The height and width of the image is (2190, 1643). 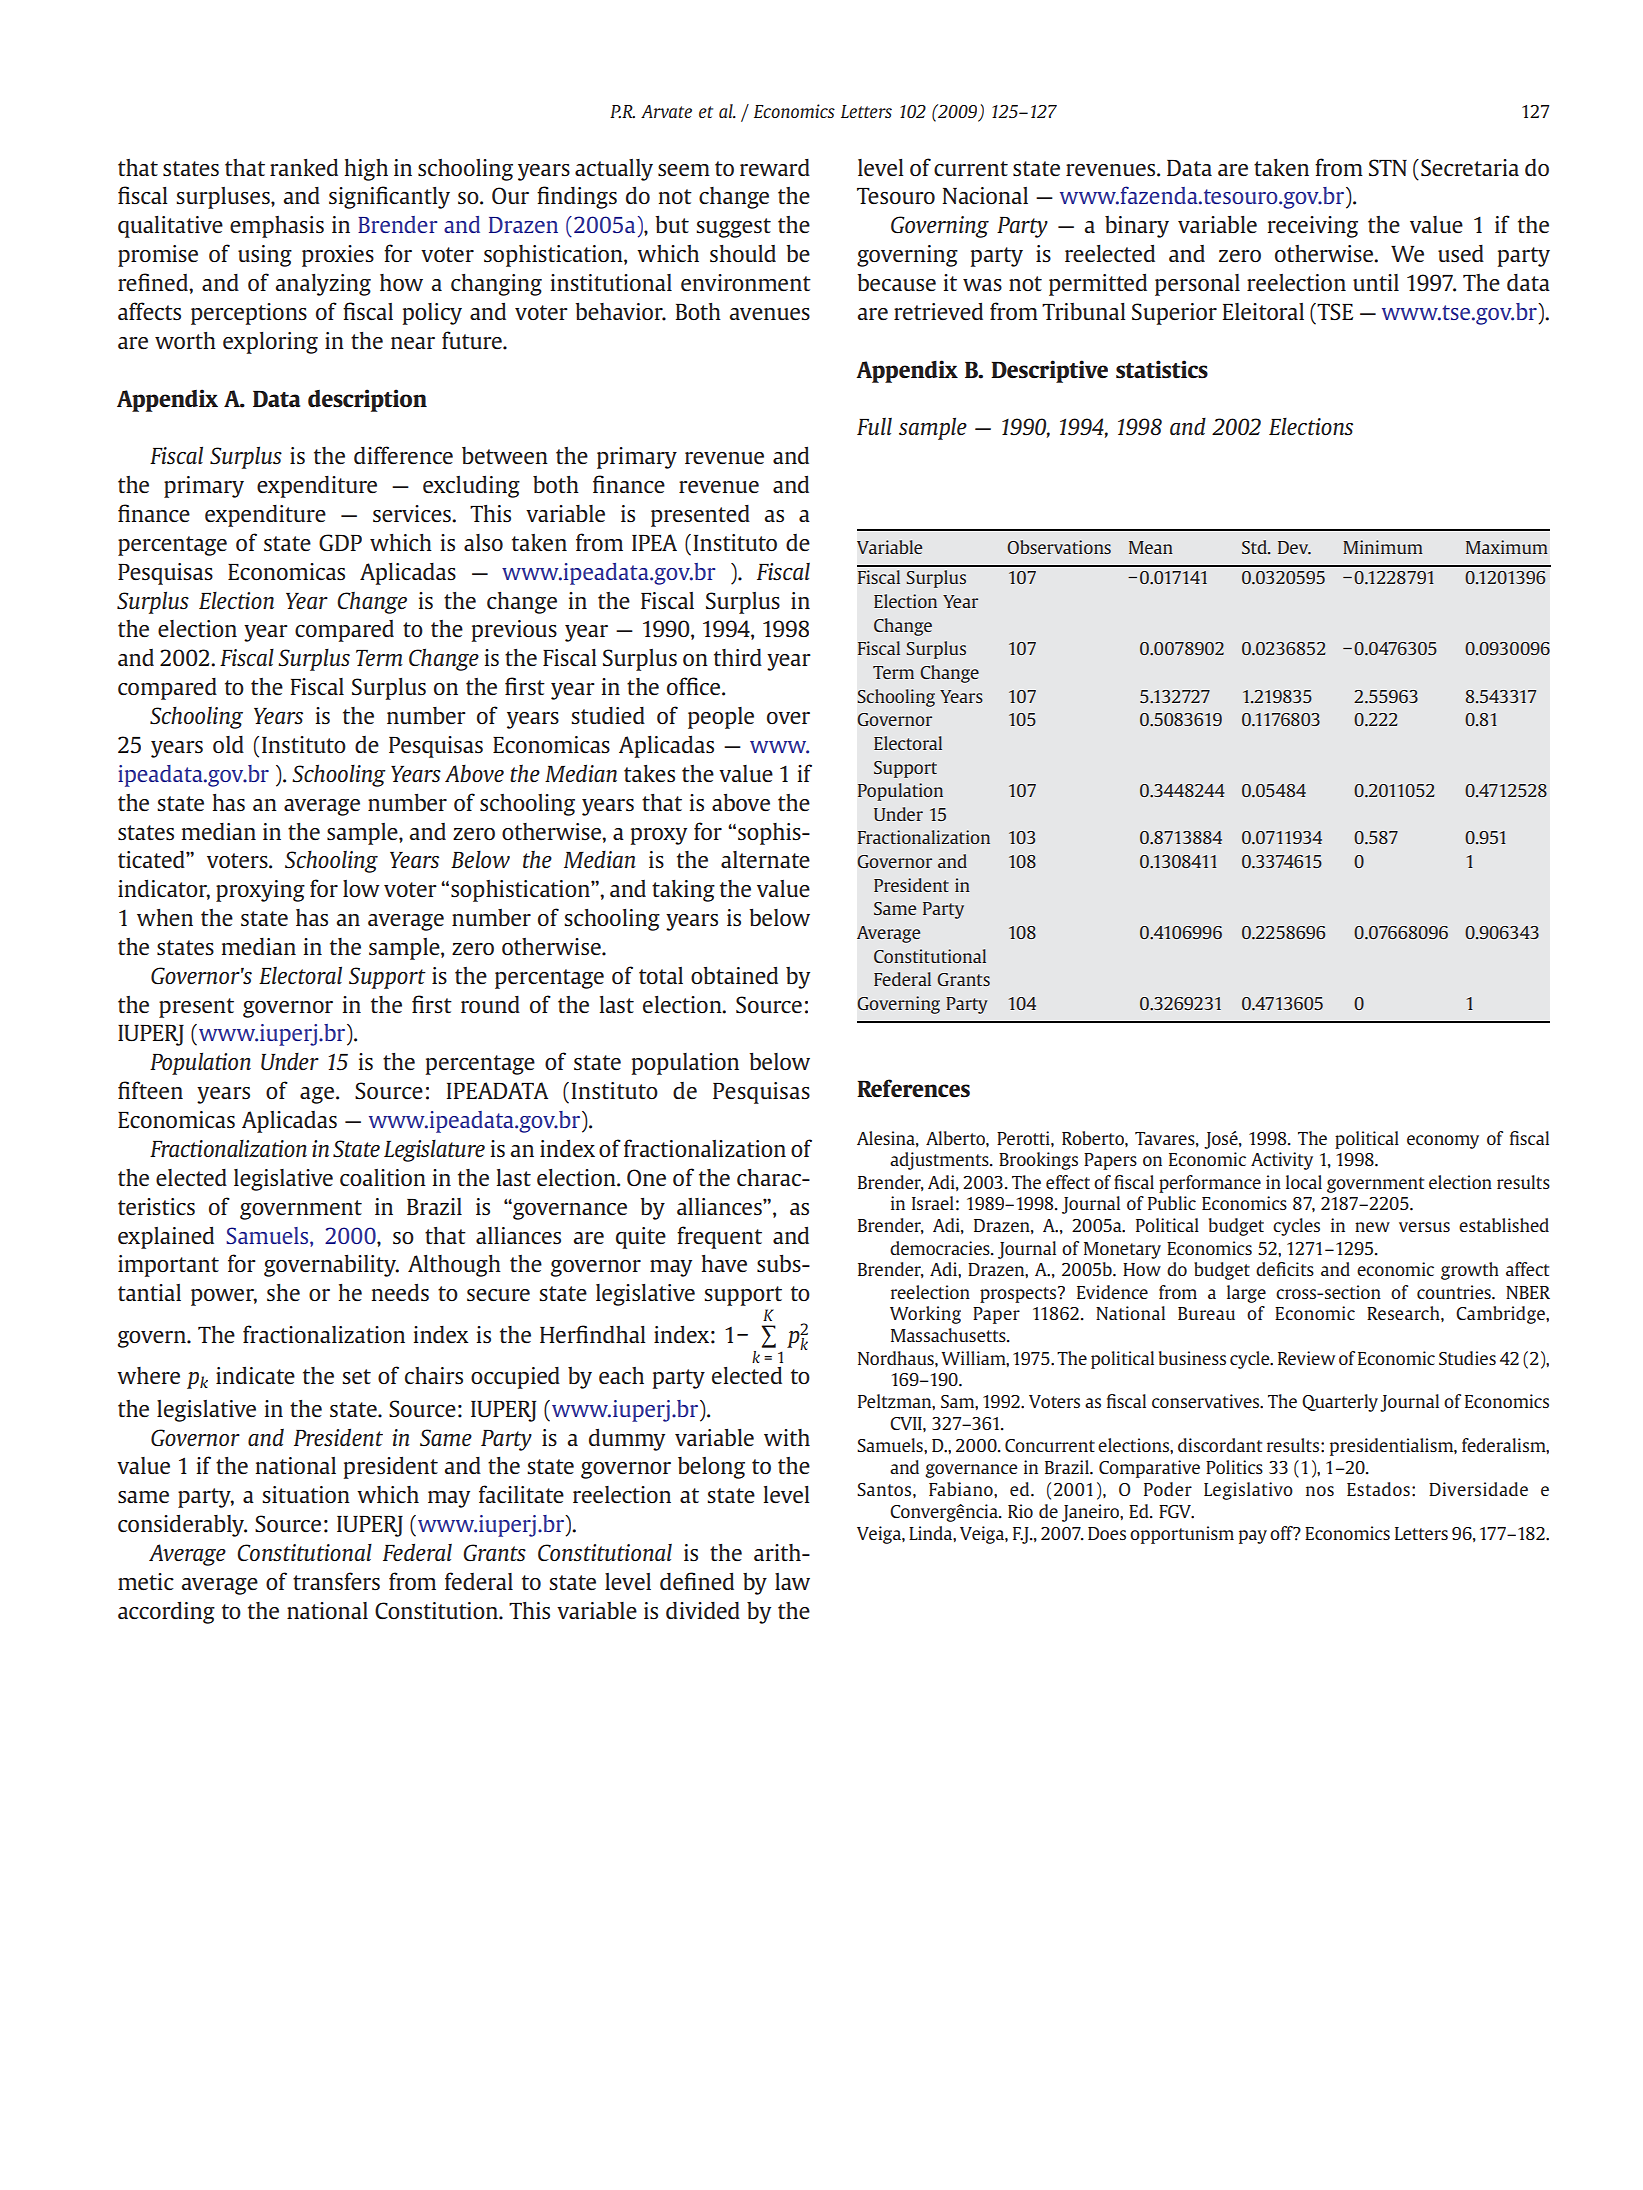 What do you see at coordinates (1383, 547) in the image?
I see `Minimum` at bounding box center [1383, 547].
